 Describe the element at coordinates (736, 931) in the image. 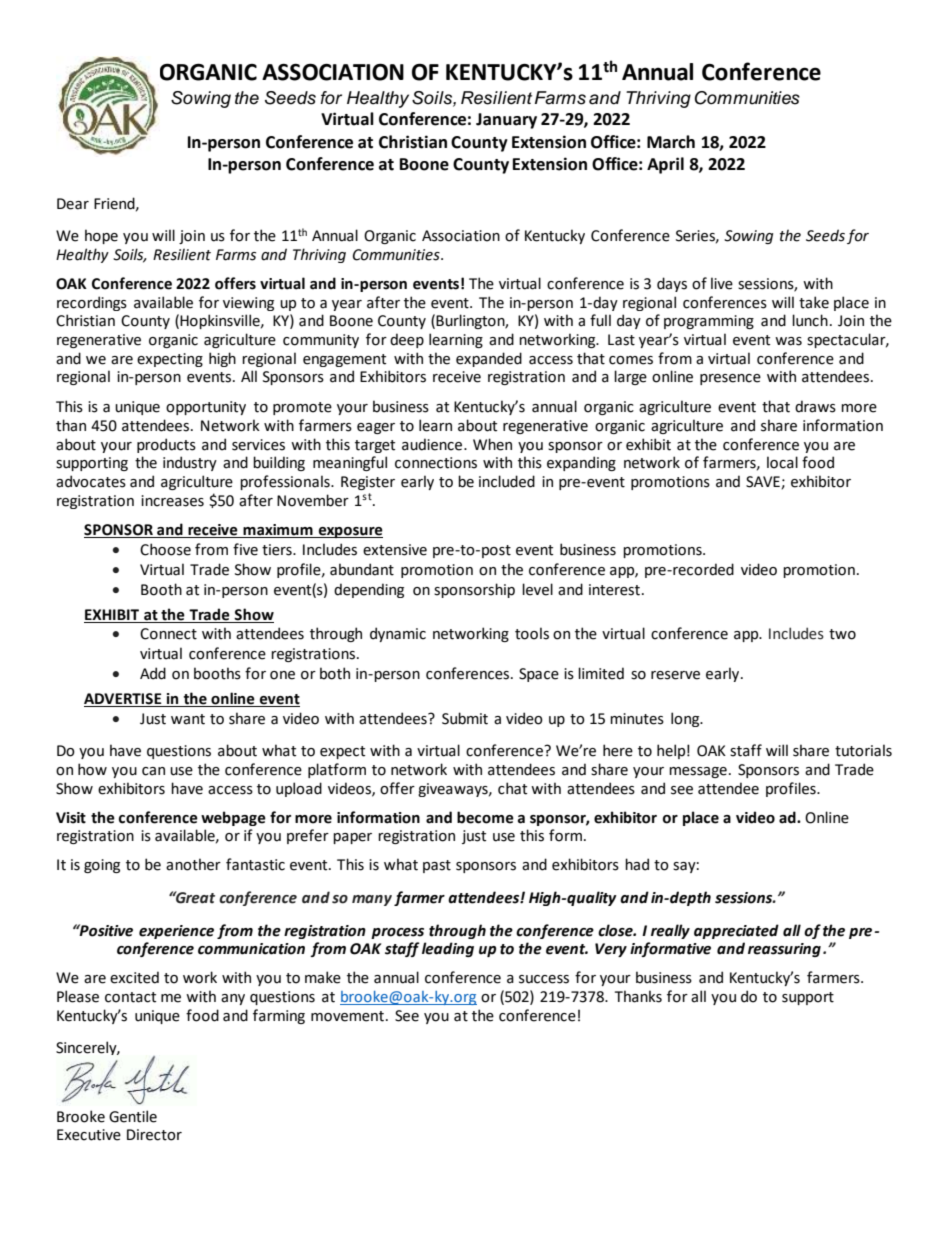

I see `appreciated` at that location.
